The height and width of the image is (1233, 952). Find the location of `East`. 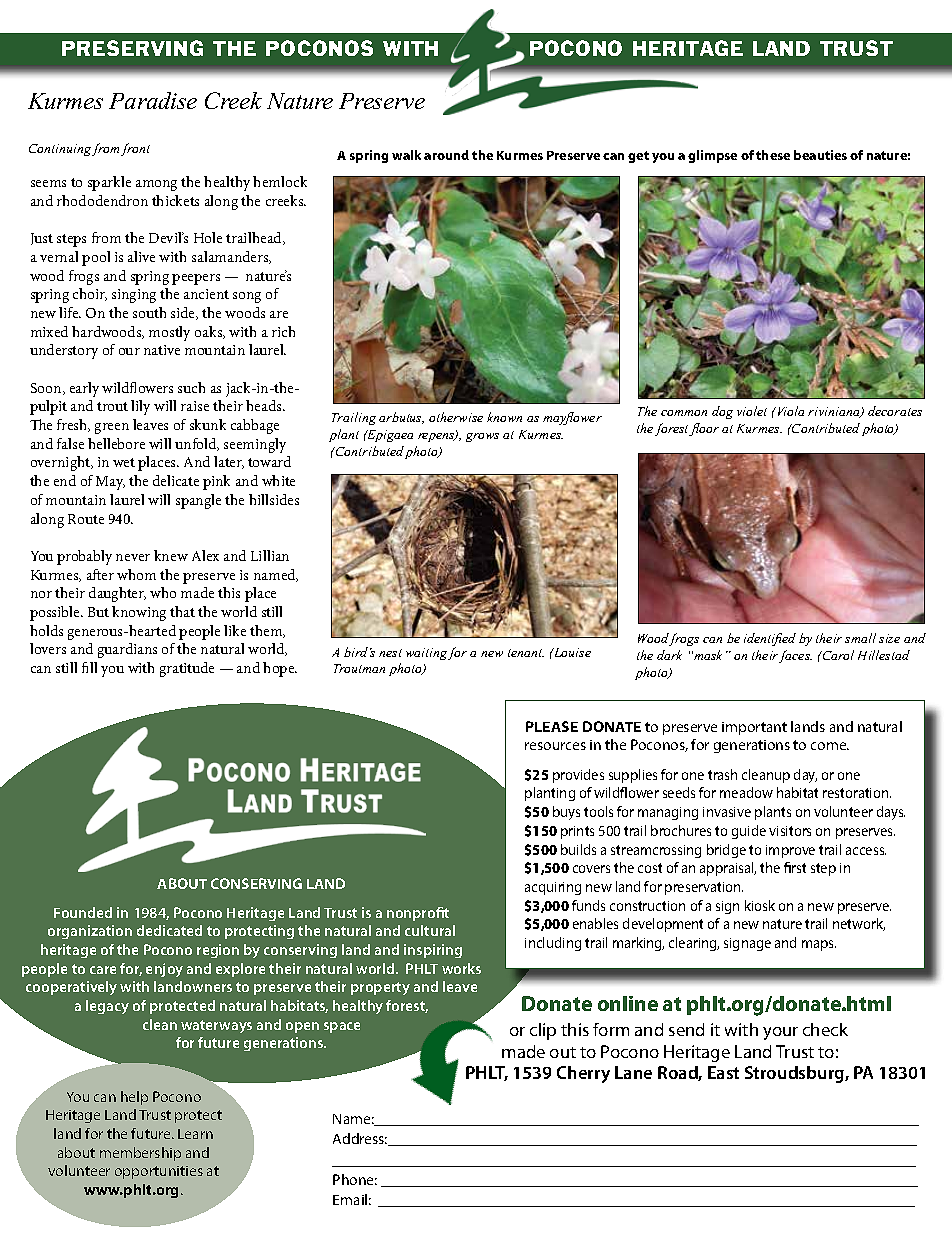

East is located at coordinates (723, 1072).
